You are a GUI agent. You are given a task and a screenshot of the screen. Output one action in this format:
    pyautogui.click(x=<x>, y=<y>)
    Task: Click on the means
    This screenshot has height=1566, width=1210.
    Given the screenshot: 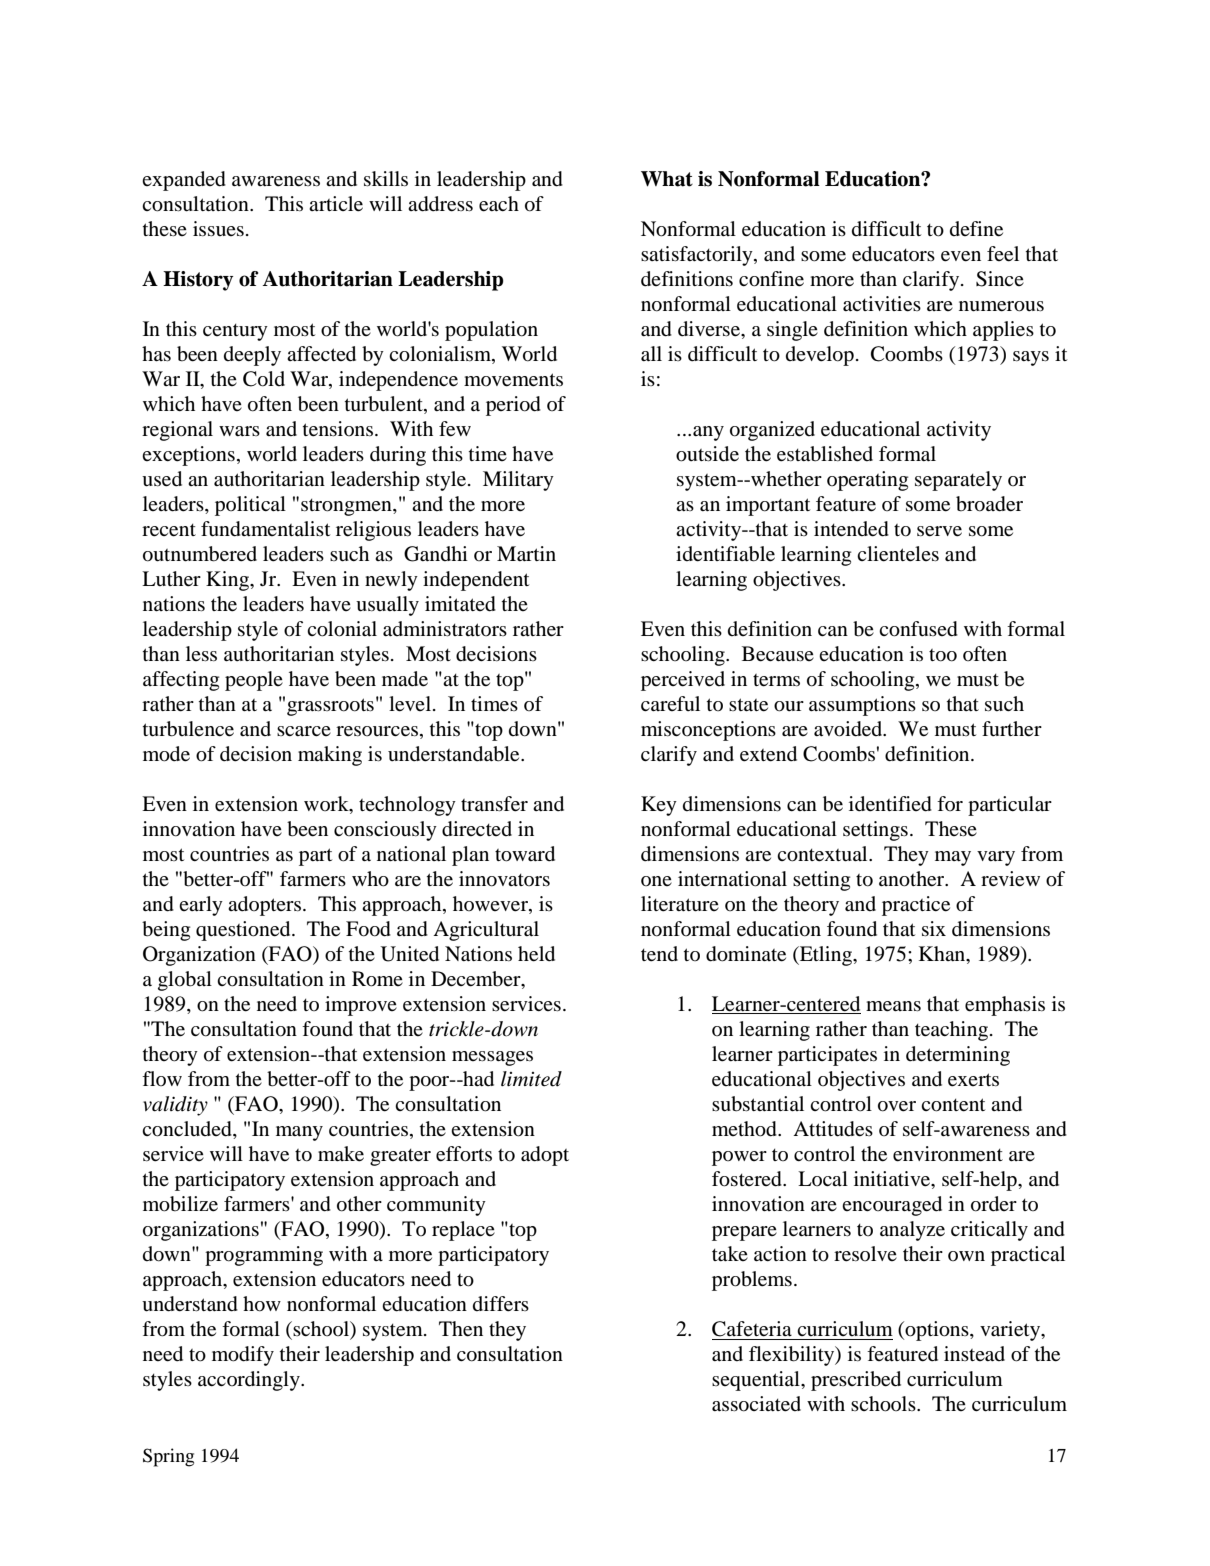 What is the action you would take?
    pyautogui.click(x=893, y=1006)
